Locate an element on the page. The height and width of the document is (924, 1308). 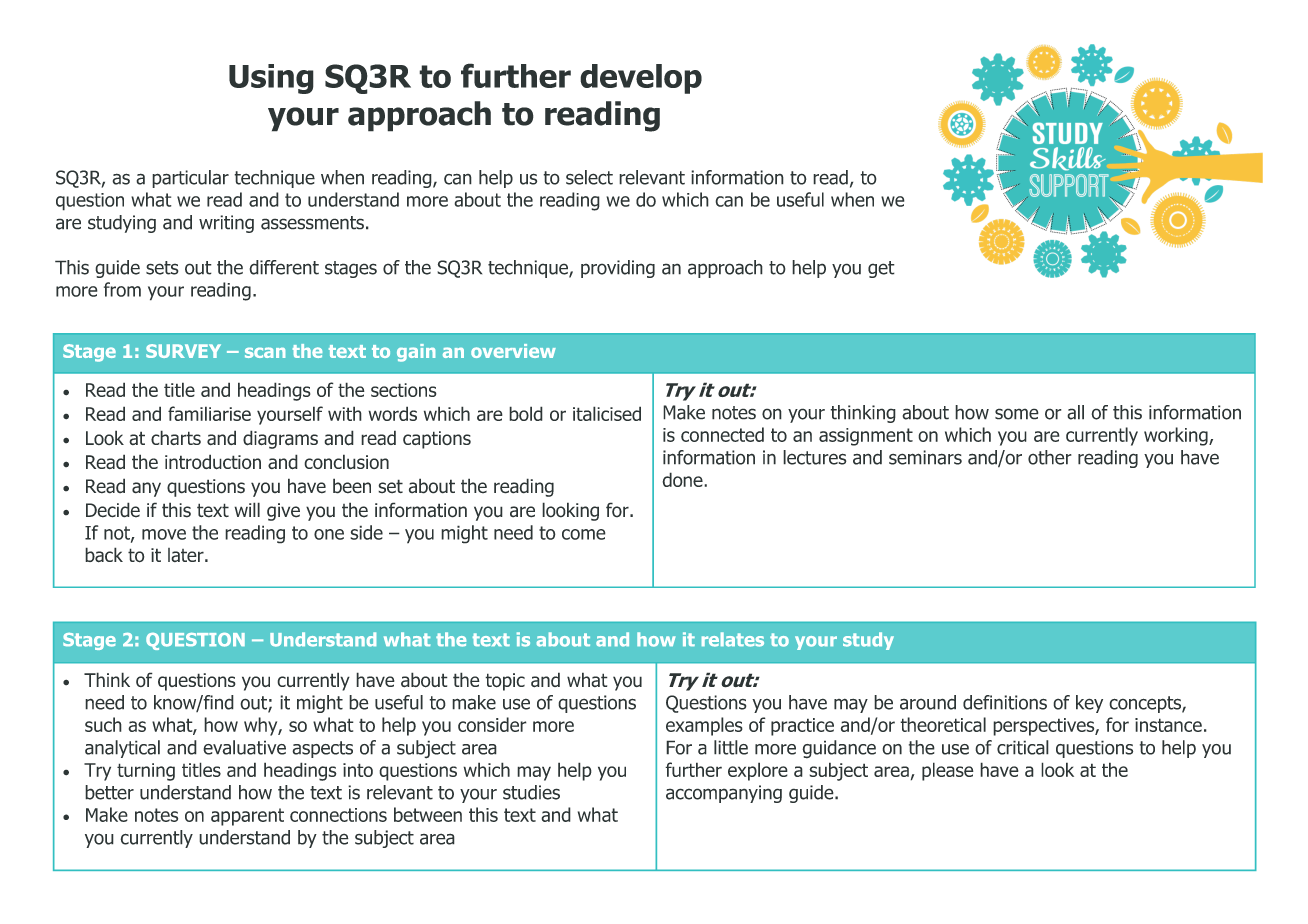
connected is located at coordinates (722, 434).
